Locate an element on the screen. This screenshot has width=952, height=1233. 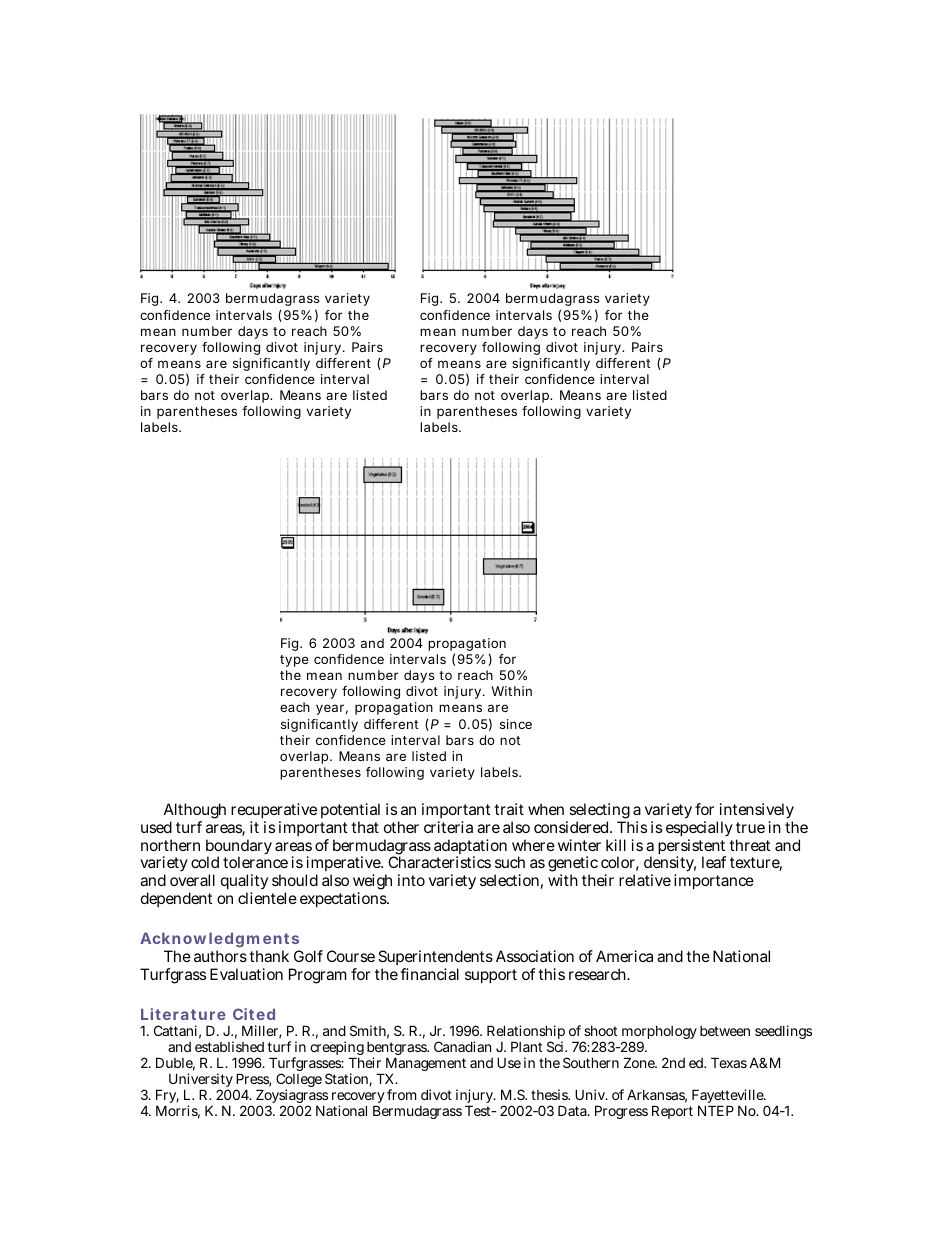
Although is located at coordinates (195, 812).
